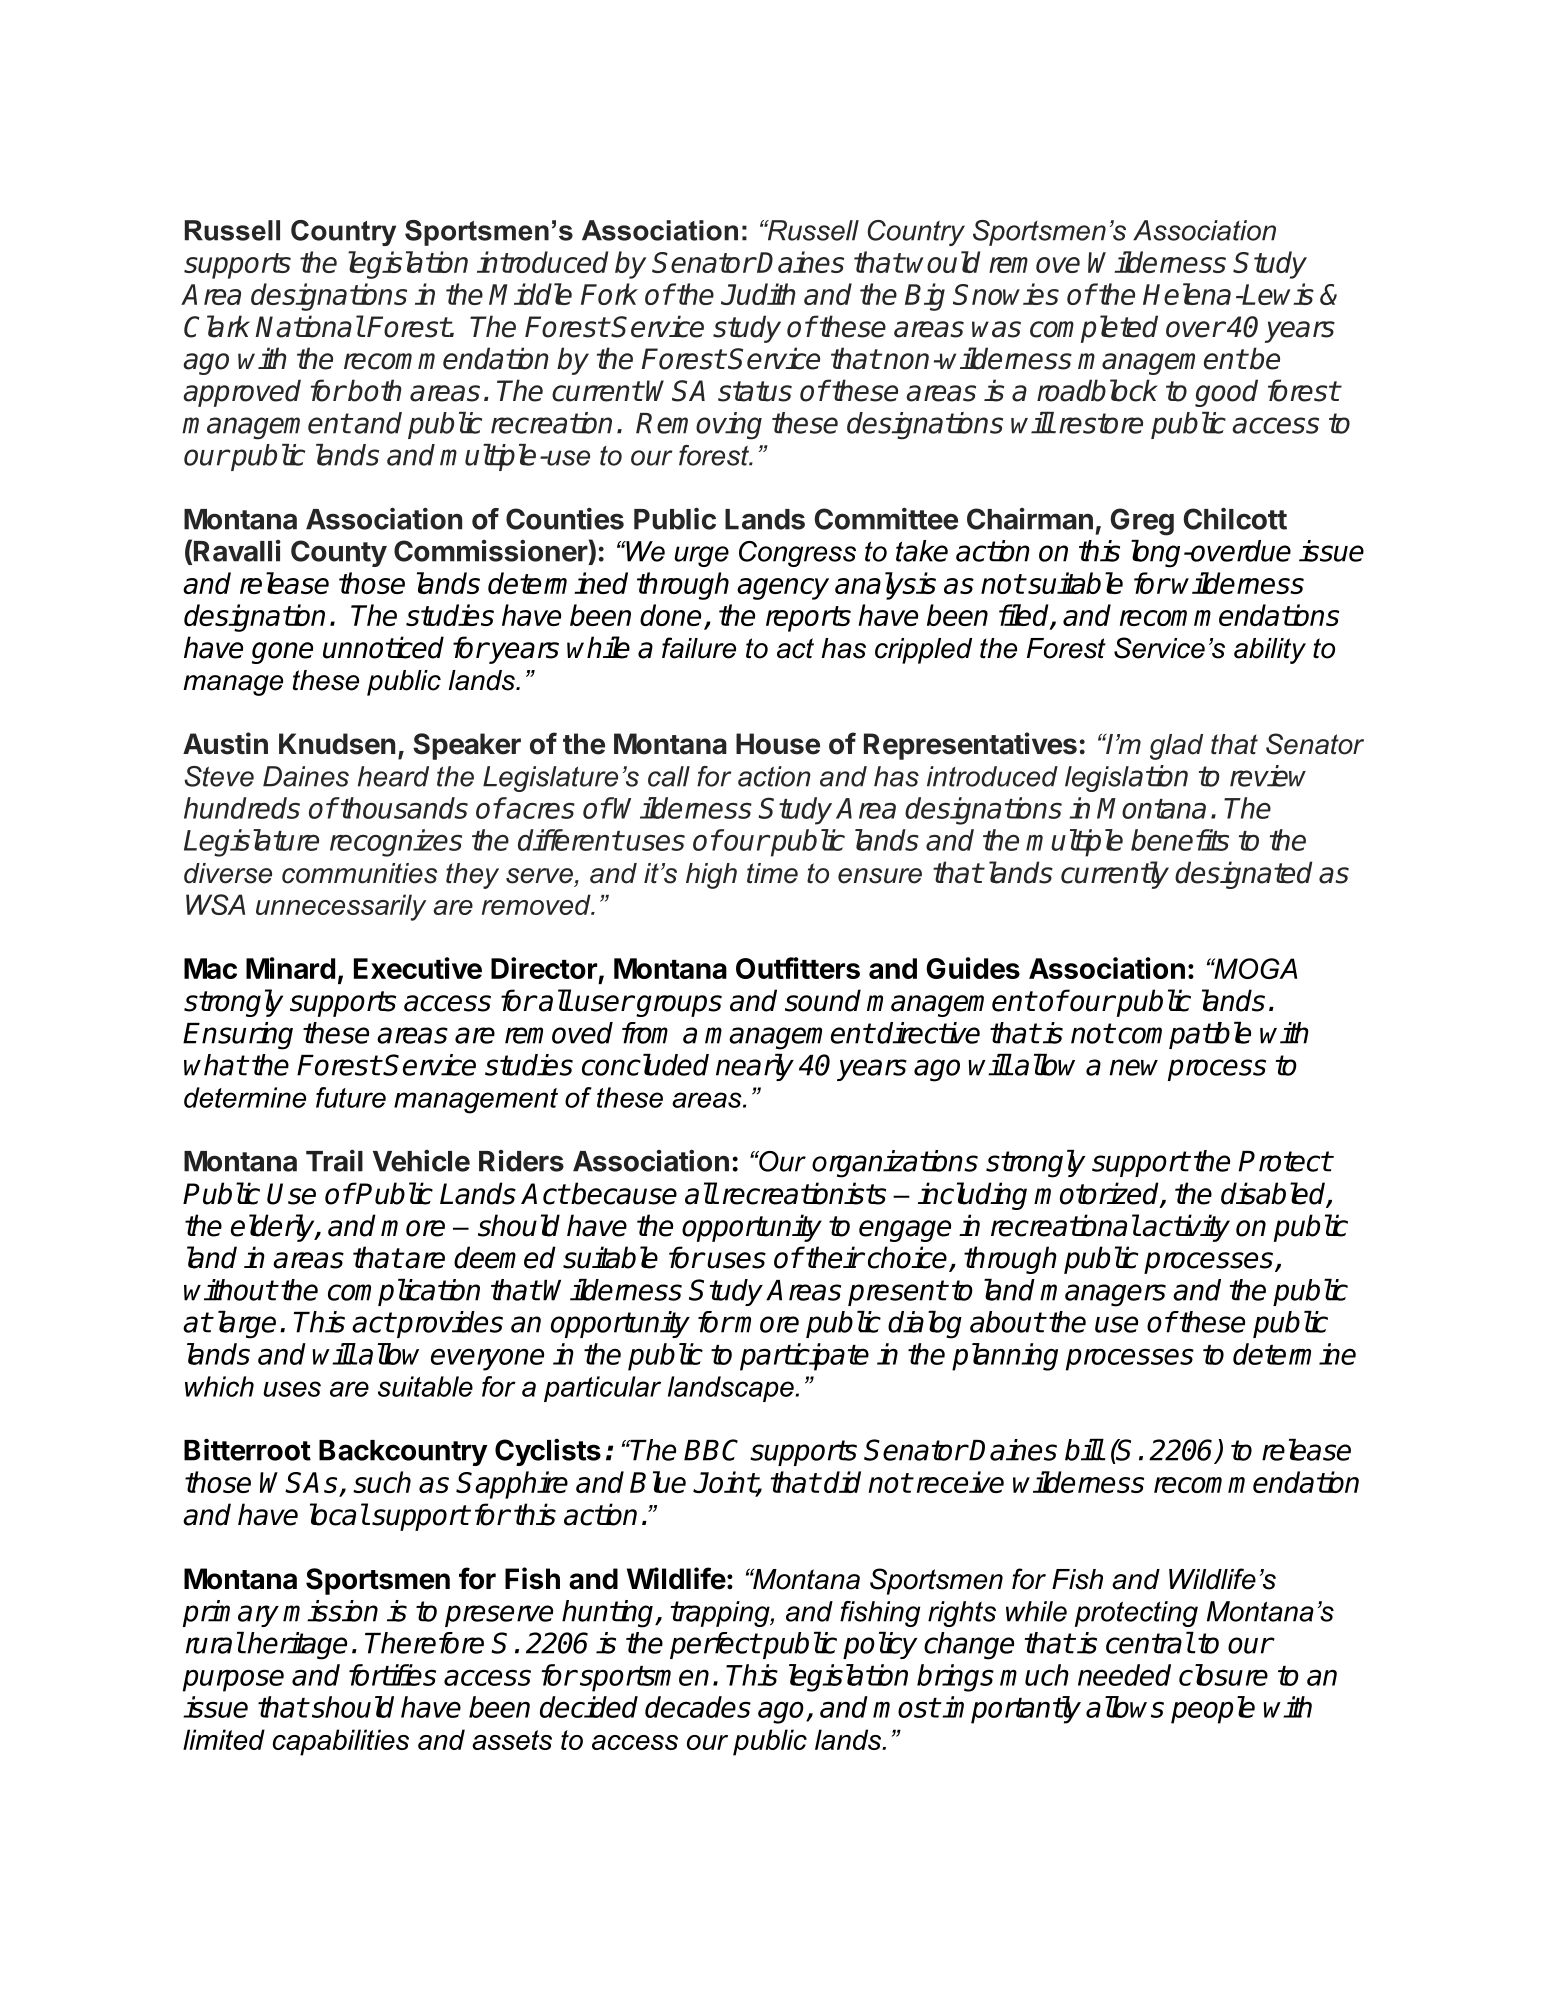 Image resolution: width=1553 pixels, height=2010 pixels. What do you see at coordinates (758, 294) in the document?
I see `Judith` at bounding box center [758, 294].
